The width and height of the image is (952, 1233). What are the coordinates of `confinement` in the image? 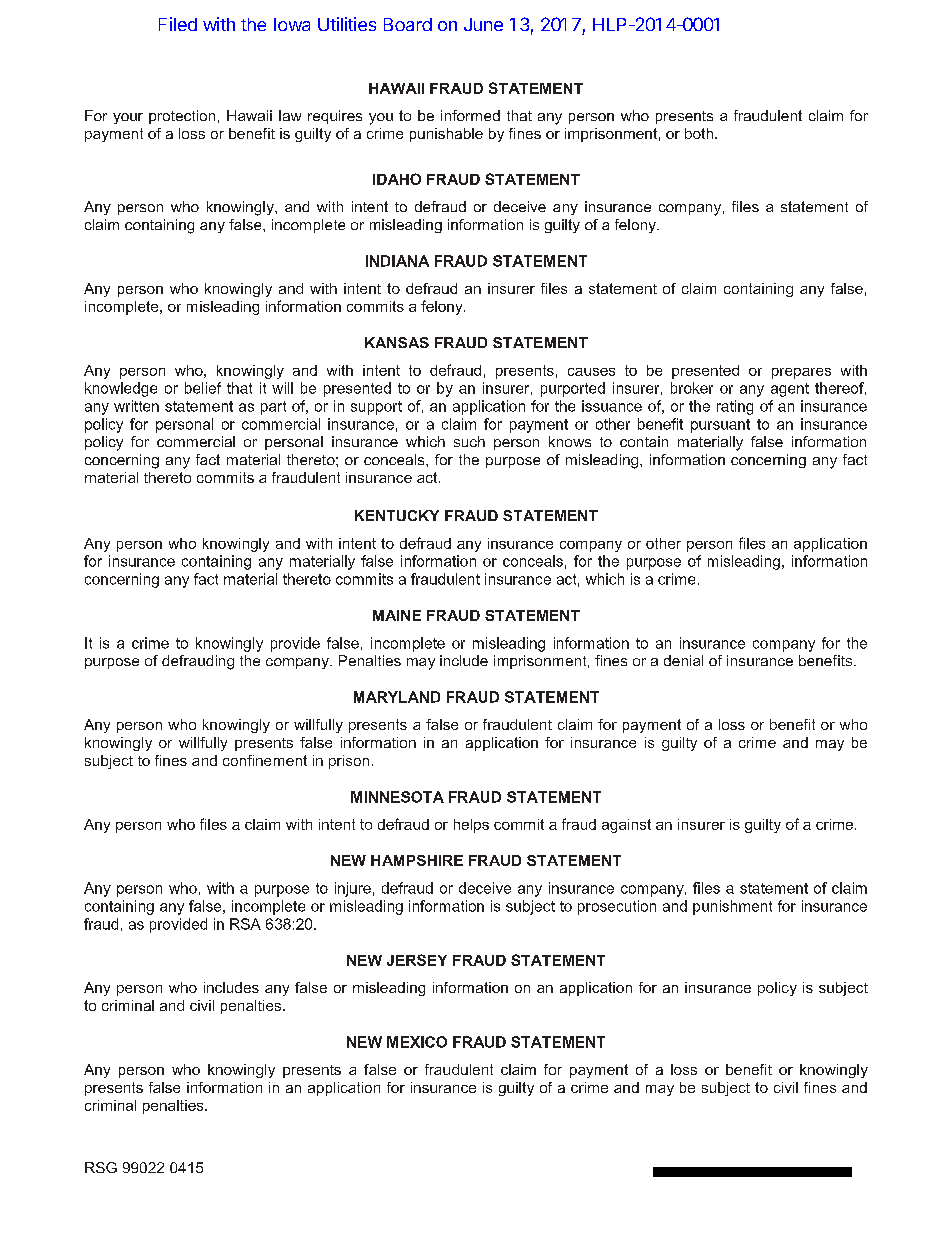 It's located at (265, 760).
